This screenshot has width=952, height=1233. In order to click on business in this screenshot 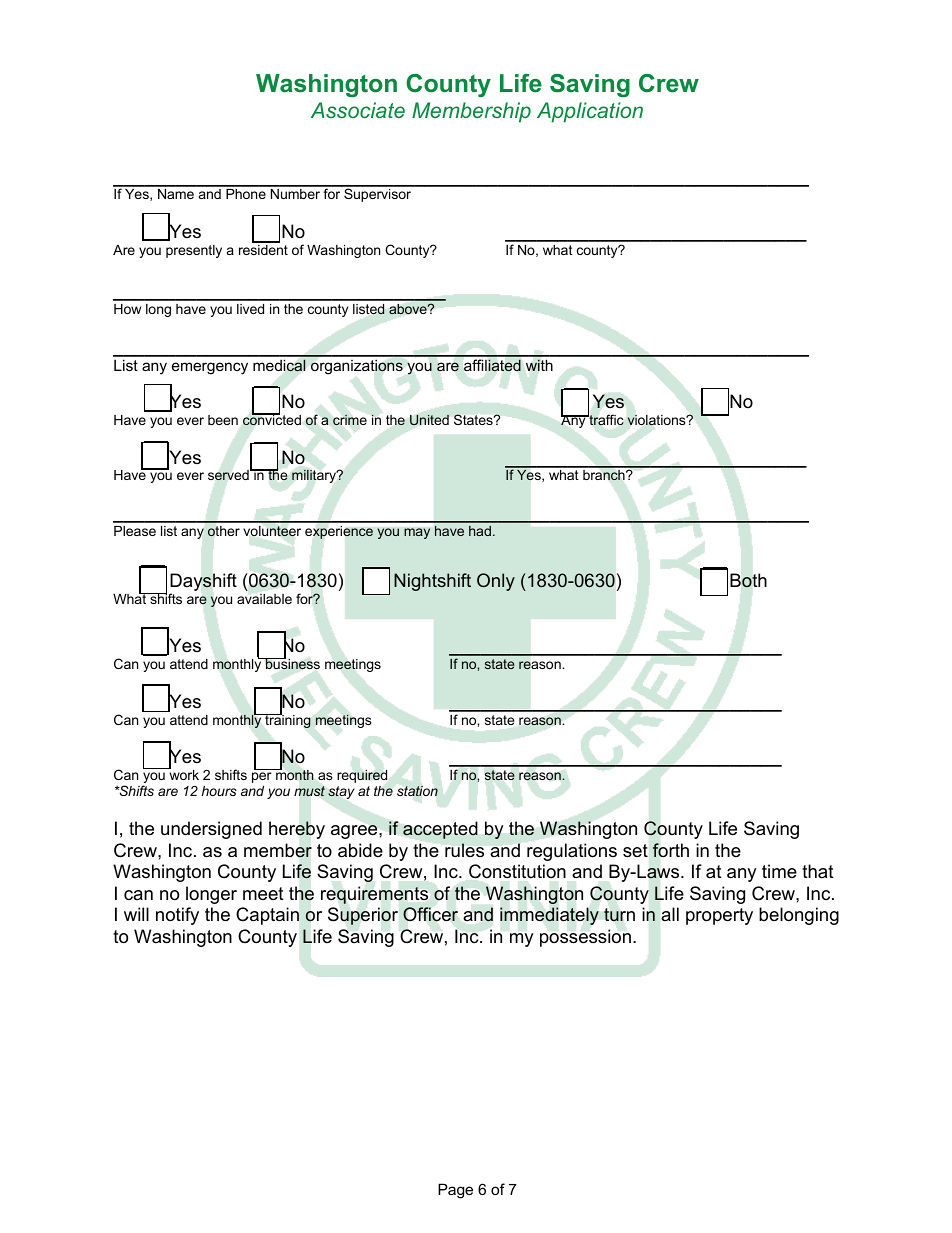, I will do `click(292, 663)`.
